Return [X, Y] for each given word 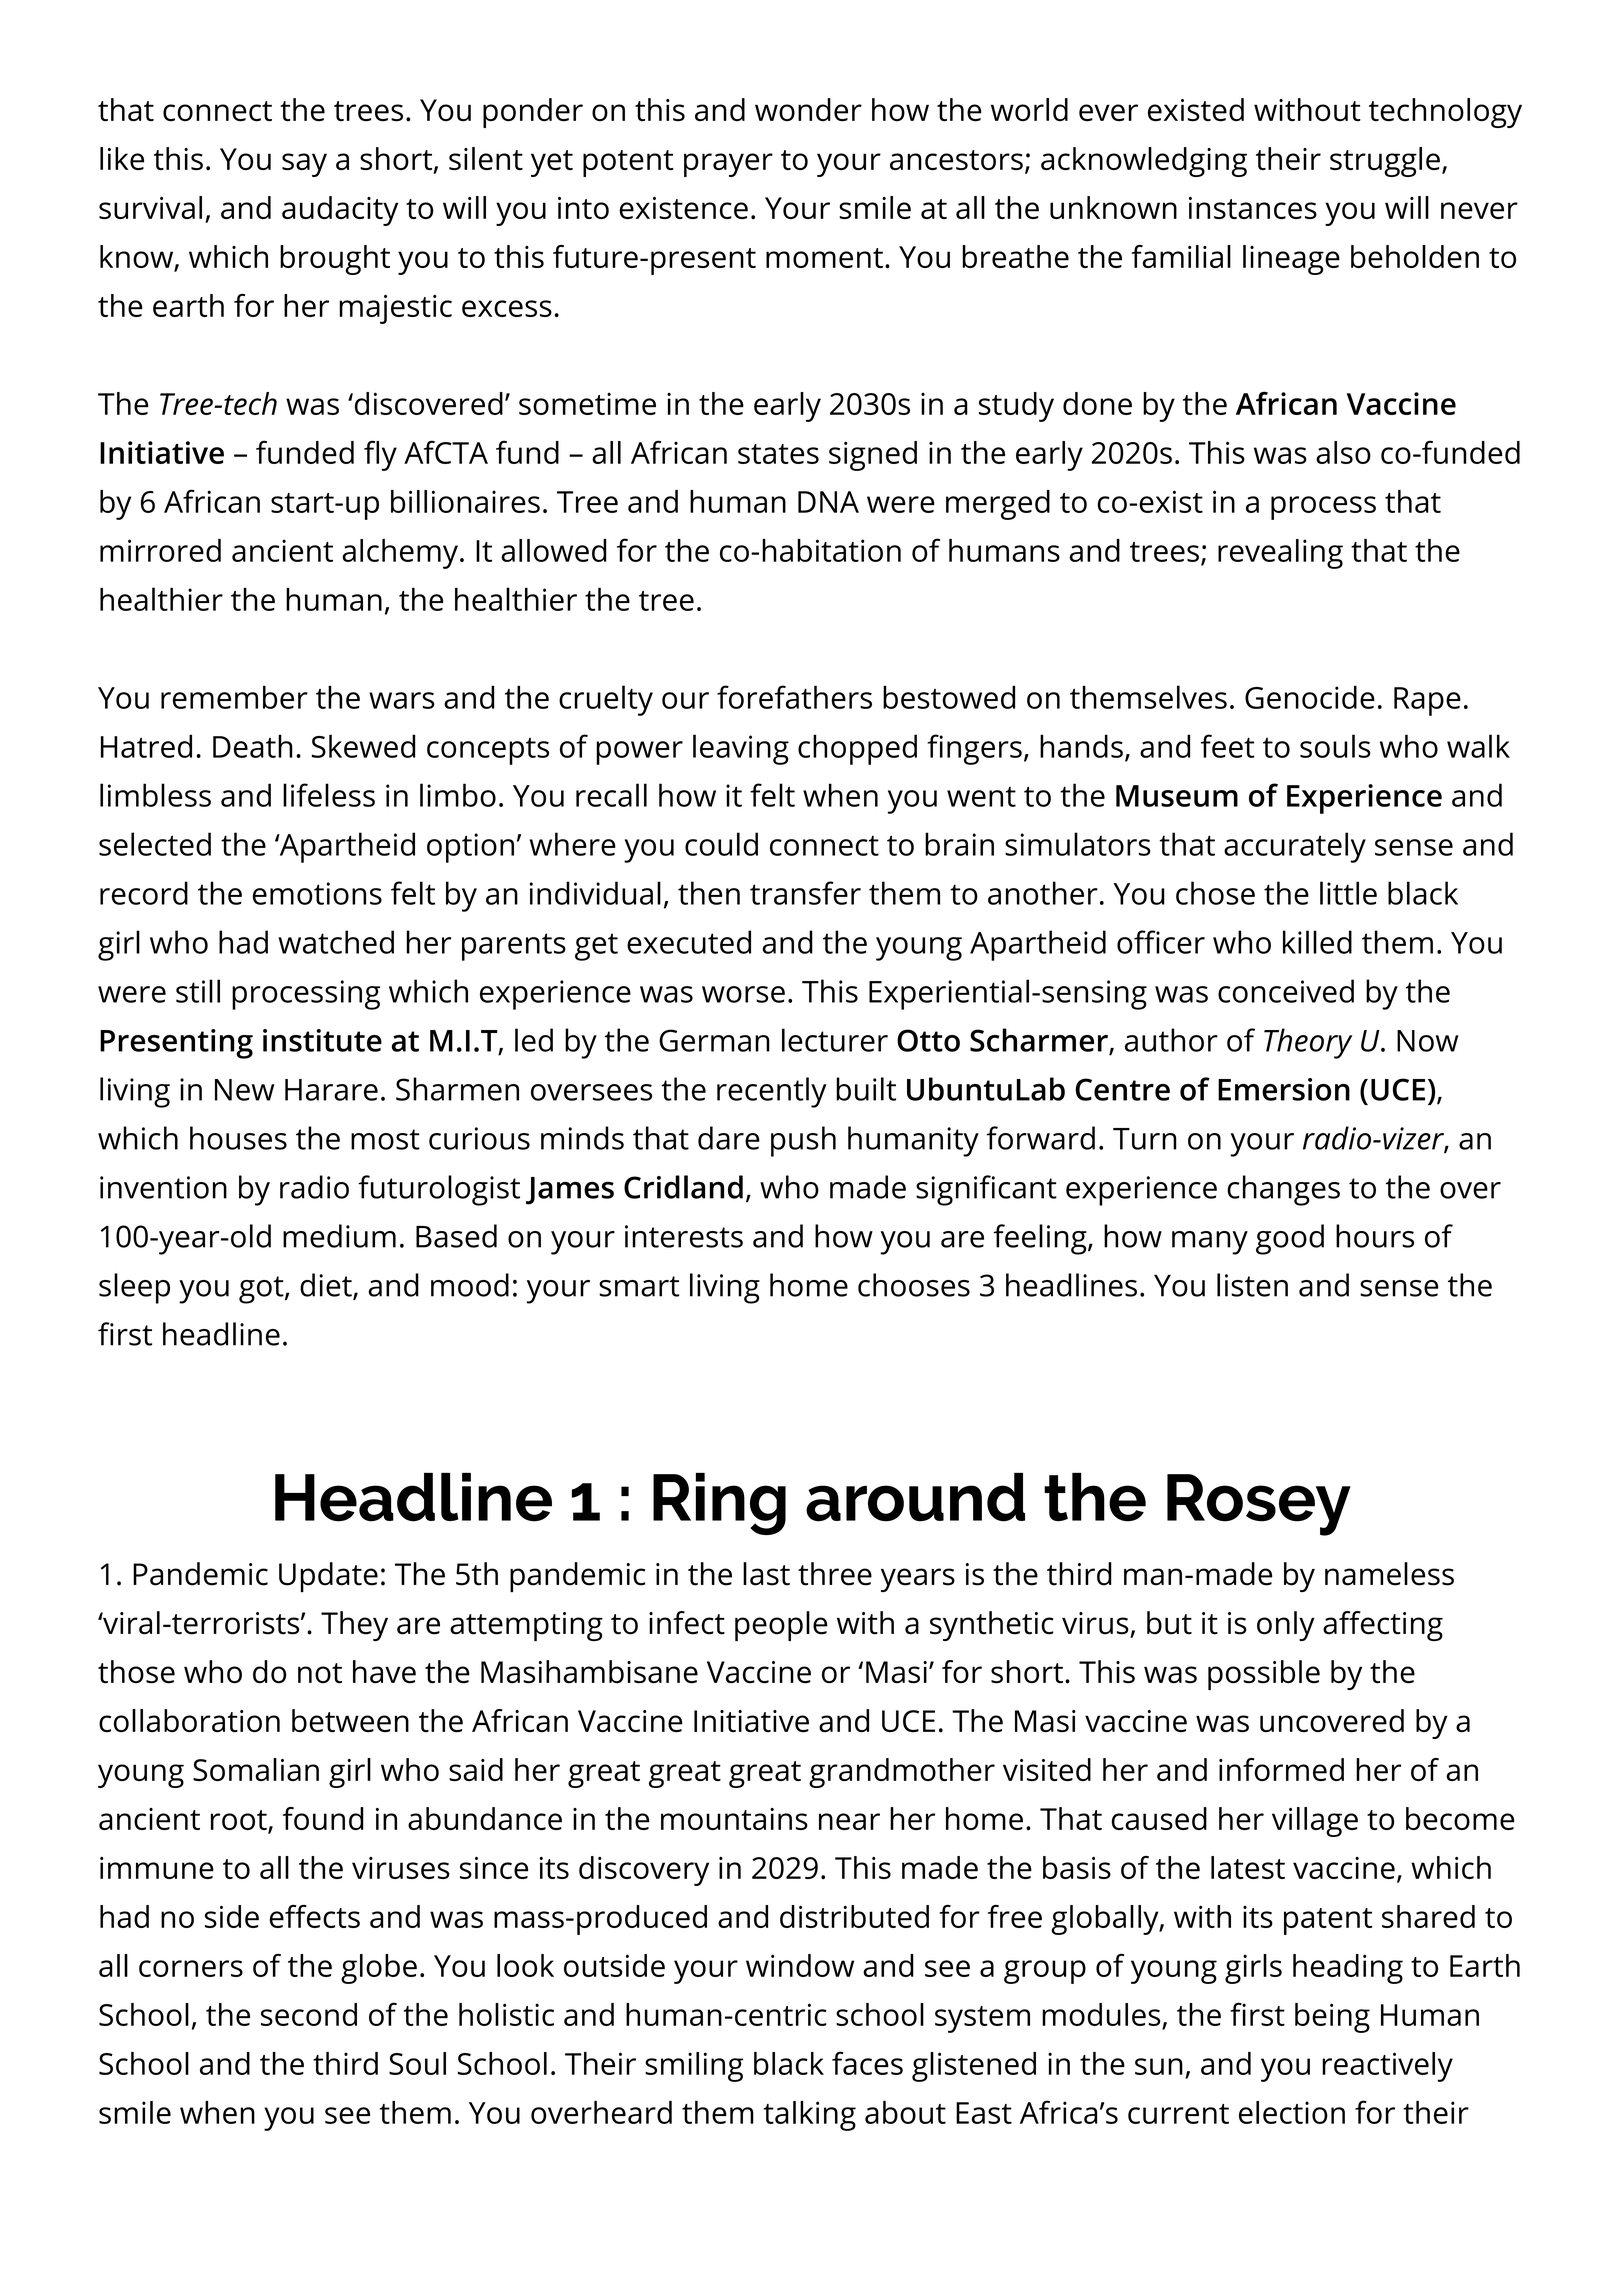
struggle [1385, 162]
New [244, 1090]
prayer [728, 165]
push [803, 1141]
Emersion [1284, 1089]
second [309, 2014]
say [304, 165]
